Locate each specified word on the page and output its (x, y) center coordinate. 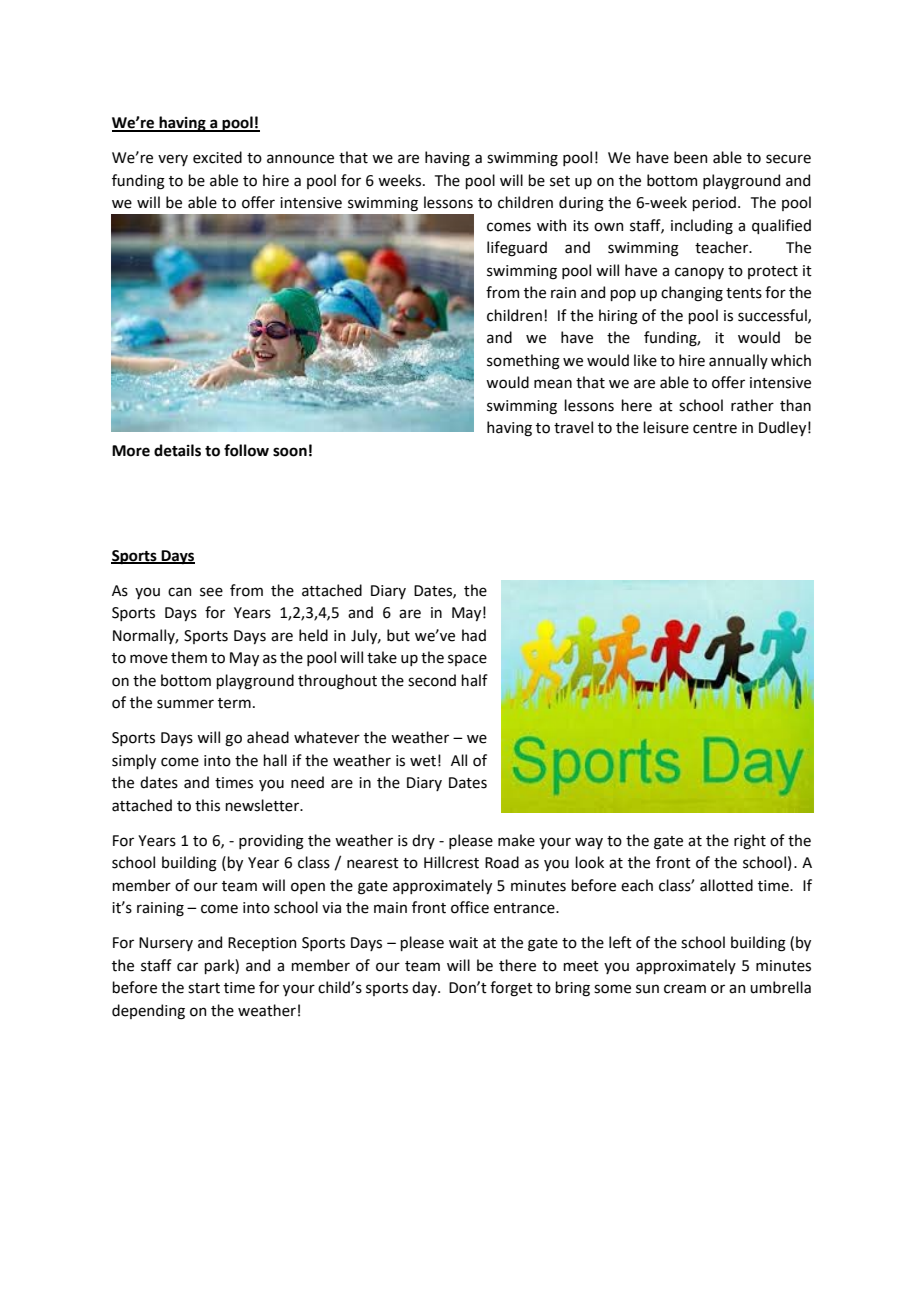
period (714, 203)
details (177, 450)
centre (715, 428)
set (560, 181)
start (204, 988)
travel (573, 427)
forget (511, 989)
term (234, 703)
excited (217, 157)
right (750, 842)
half (474, 680)
